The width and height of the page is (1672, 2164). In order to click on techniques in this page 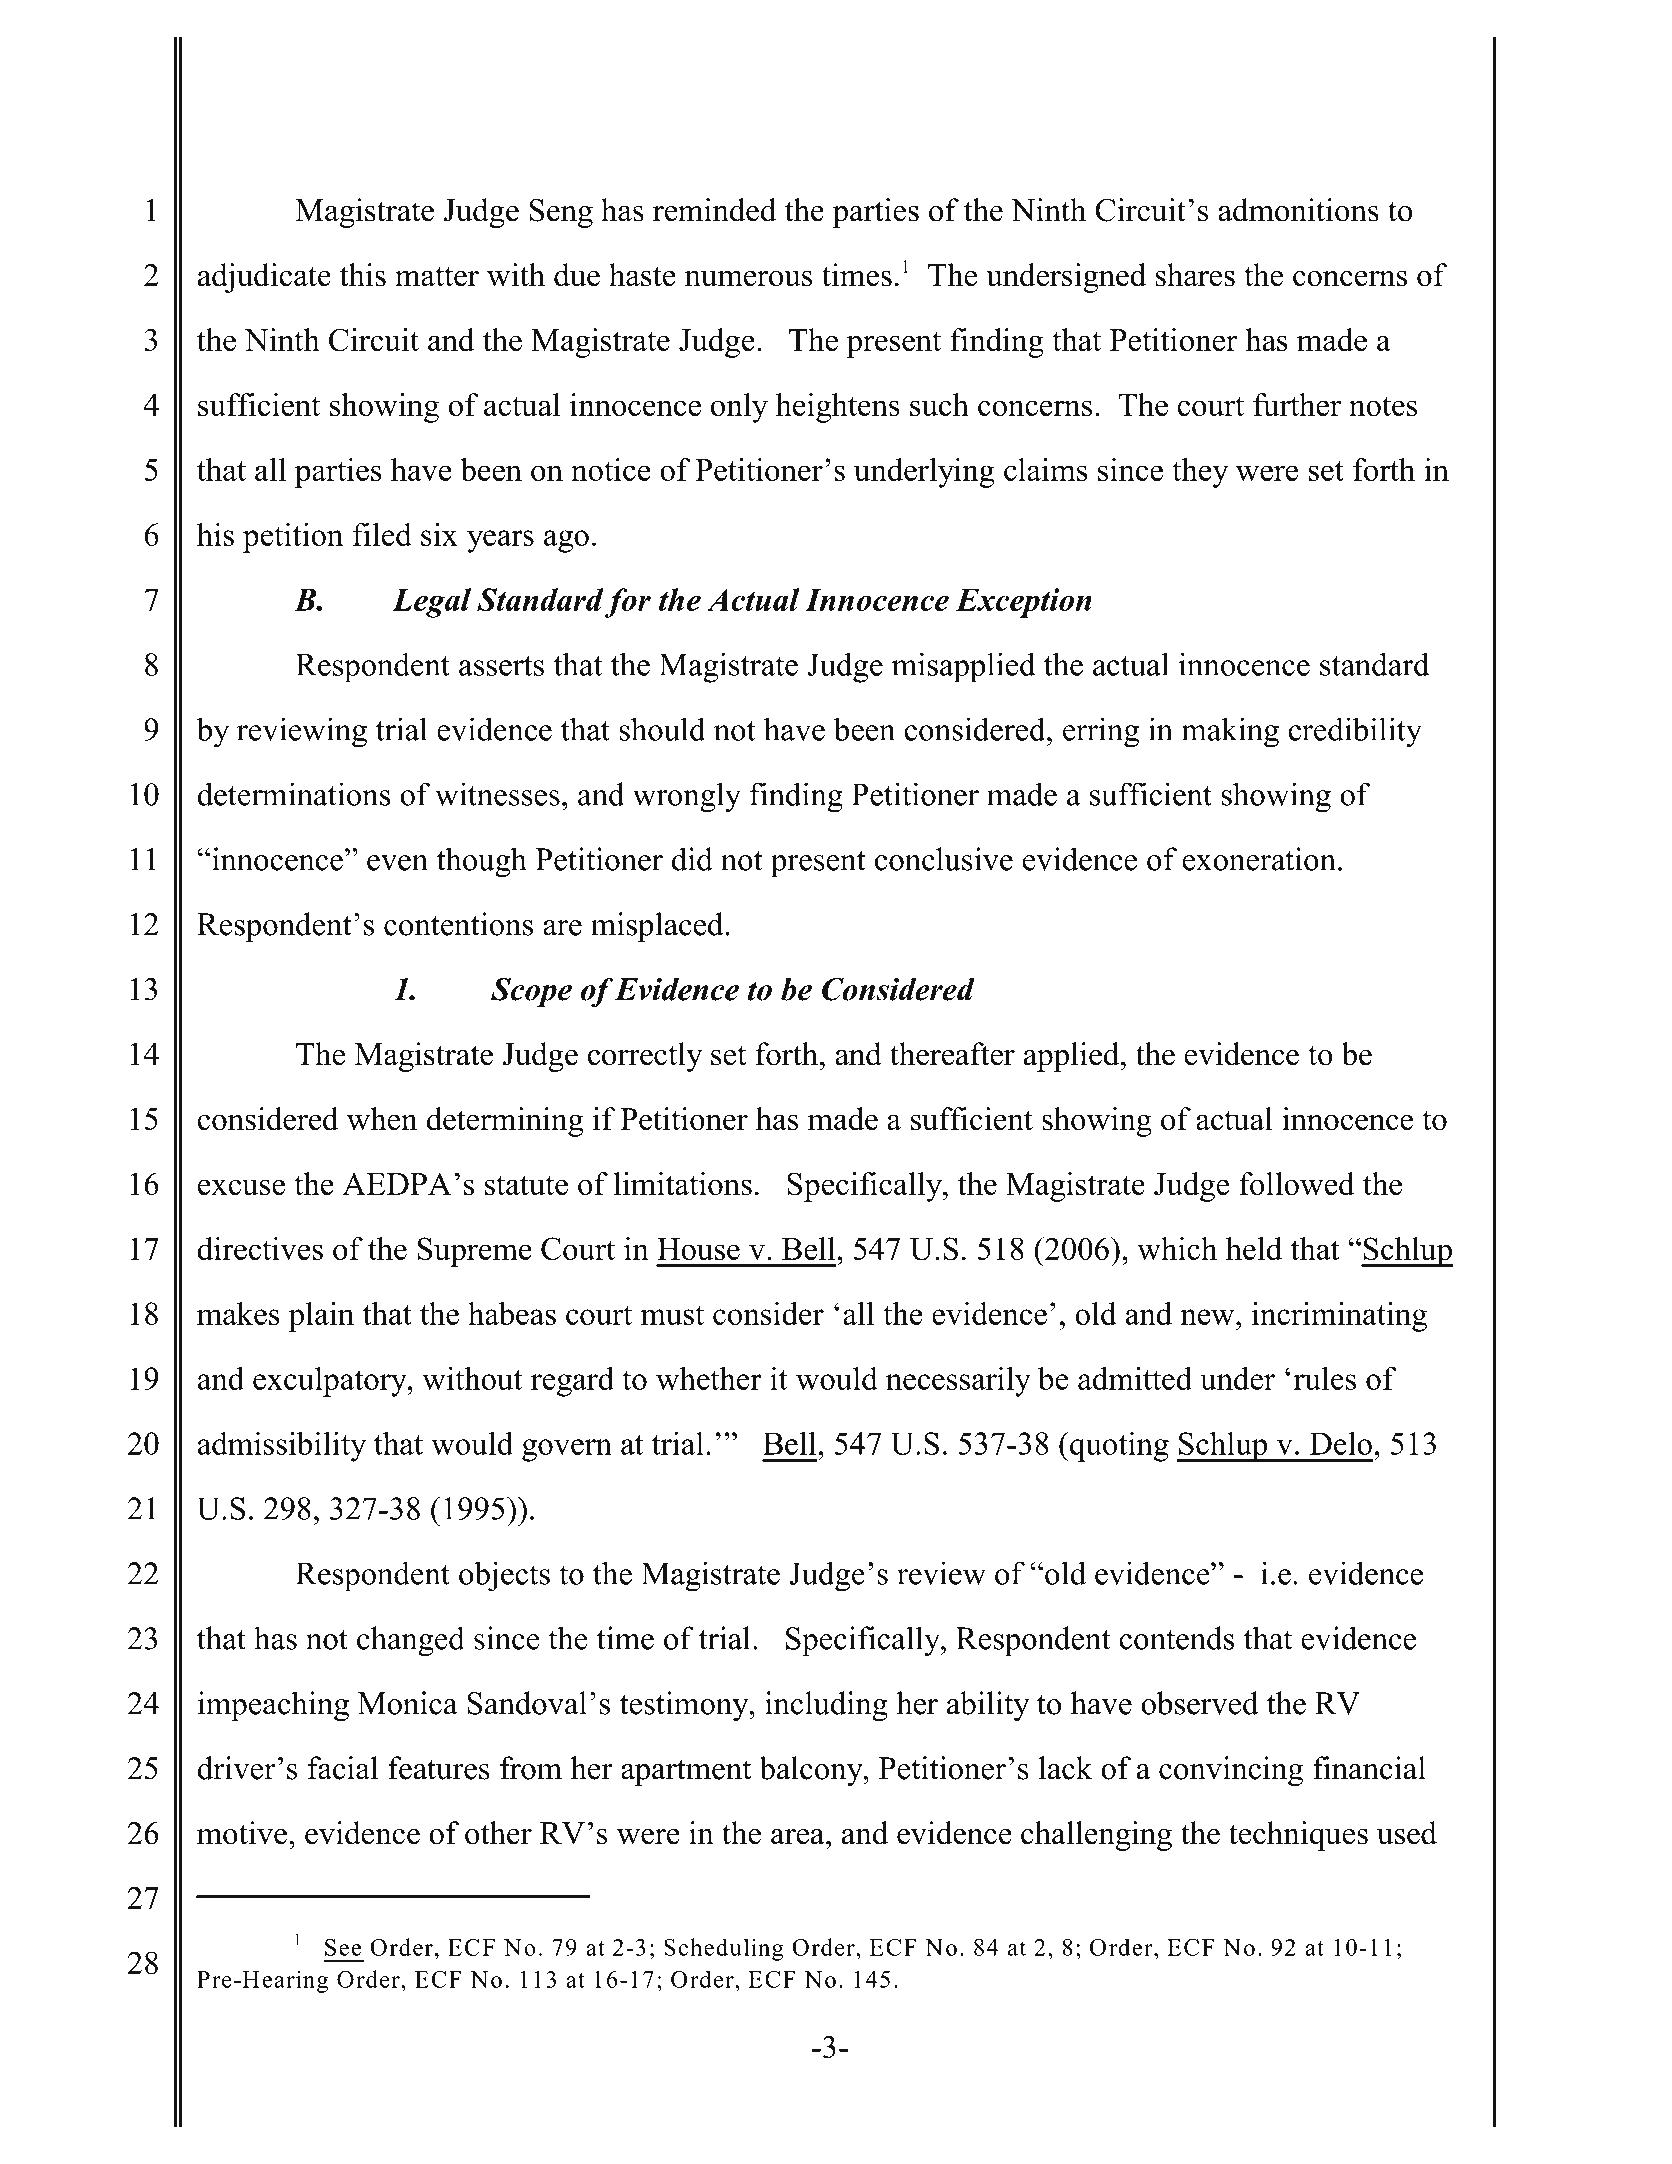, I will do `click(1298, 1836)`.
